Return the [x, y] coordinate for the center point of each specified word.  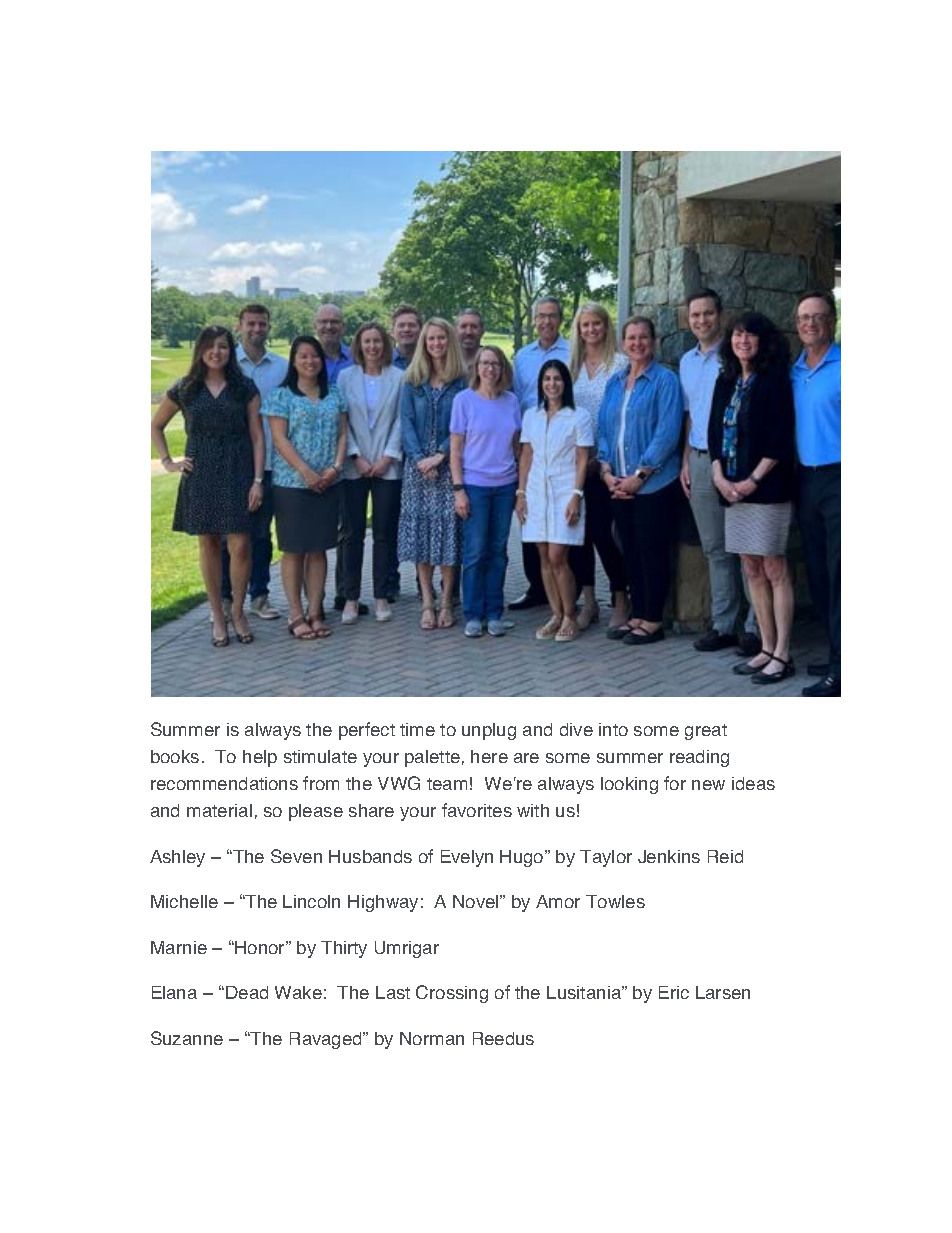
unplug [489, 731]
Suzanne [187, 1038]
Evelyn [467, 858]
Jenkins [669, 856]
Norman [432, 1038]
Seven [296, 856]
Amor [558, 901]
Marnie [179, 947]
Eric [674, 992]
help [260, 758]
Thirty [344, 949]
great [706, 732]
